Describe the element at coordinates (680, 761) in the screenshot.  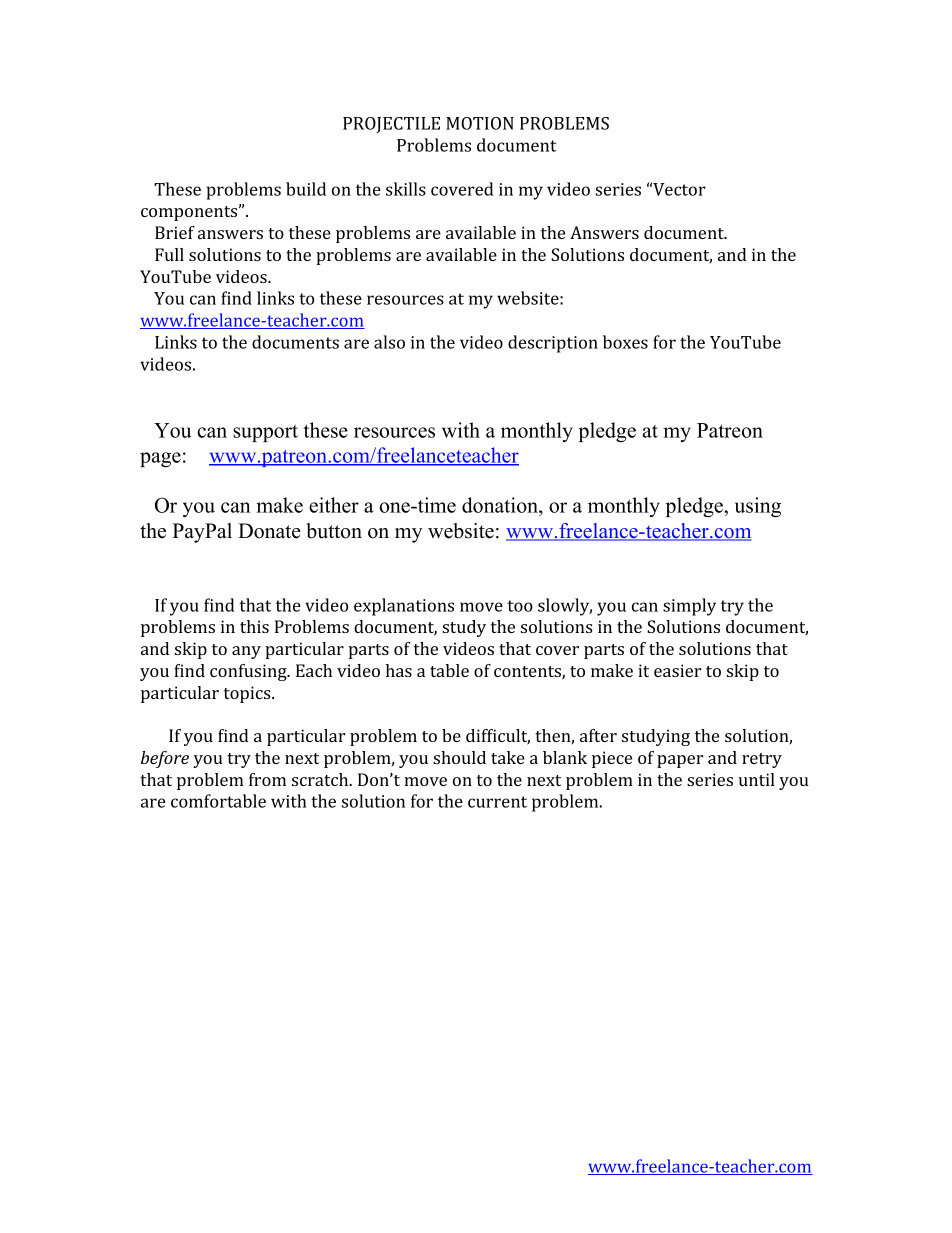
I see `paper` at that location.
